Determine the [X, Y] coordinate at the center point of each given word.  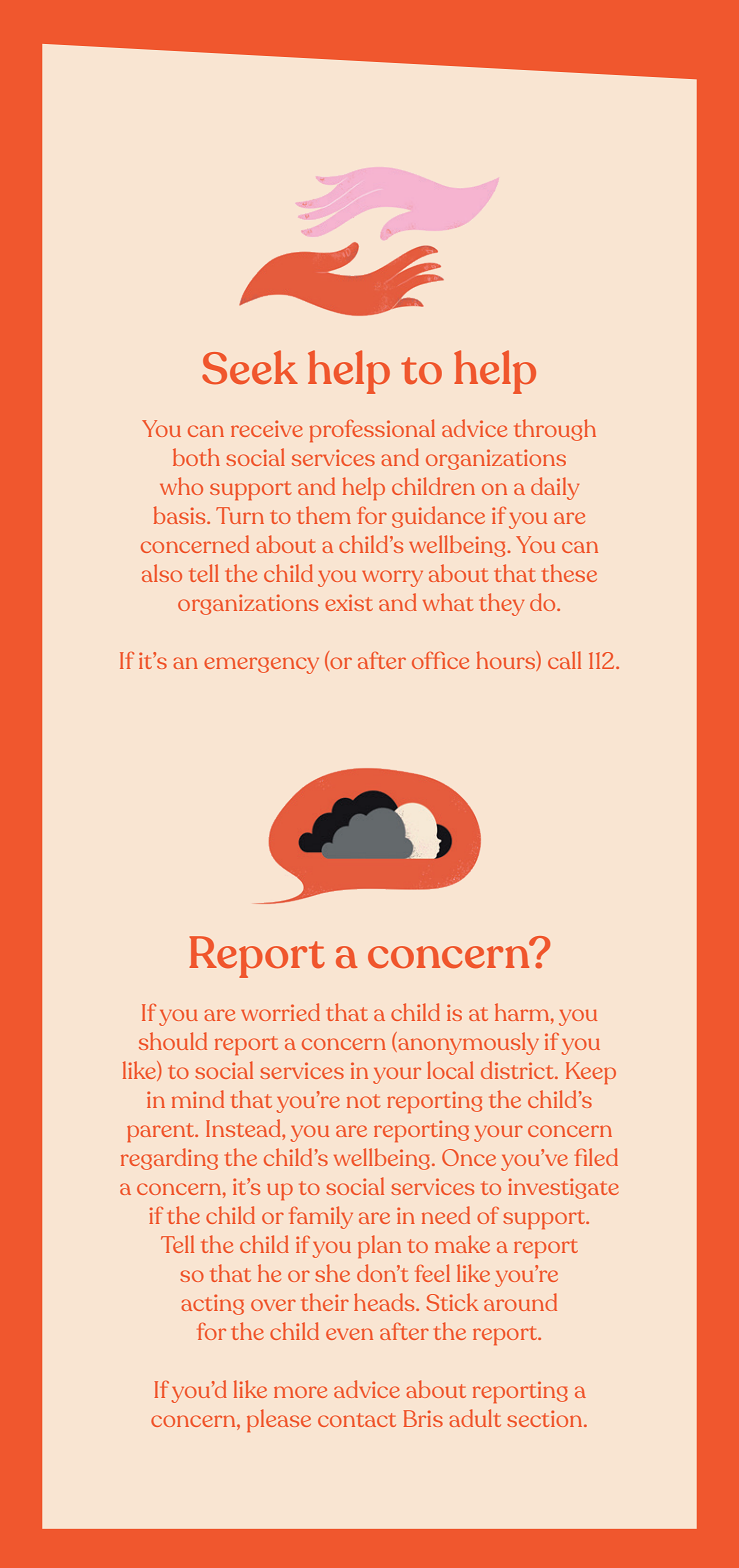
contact [357, 1420]
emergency [261, 665]
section [546, 1418]
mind [198, 1099]
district [518, 1070]
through [555, 430]
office [440, 660]
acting [212, 1304]
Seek [250, 367]
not [363, 1101]
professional [372, 430]
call [564, 660]
